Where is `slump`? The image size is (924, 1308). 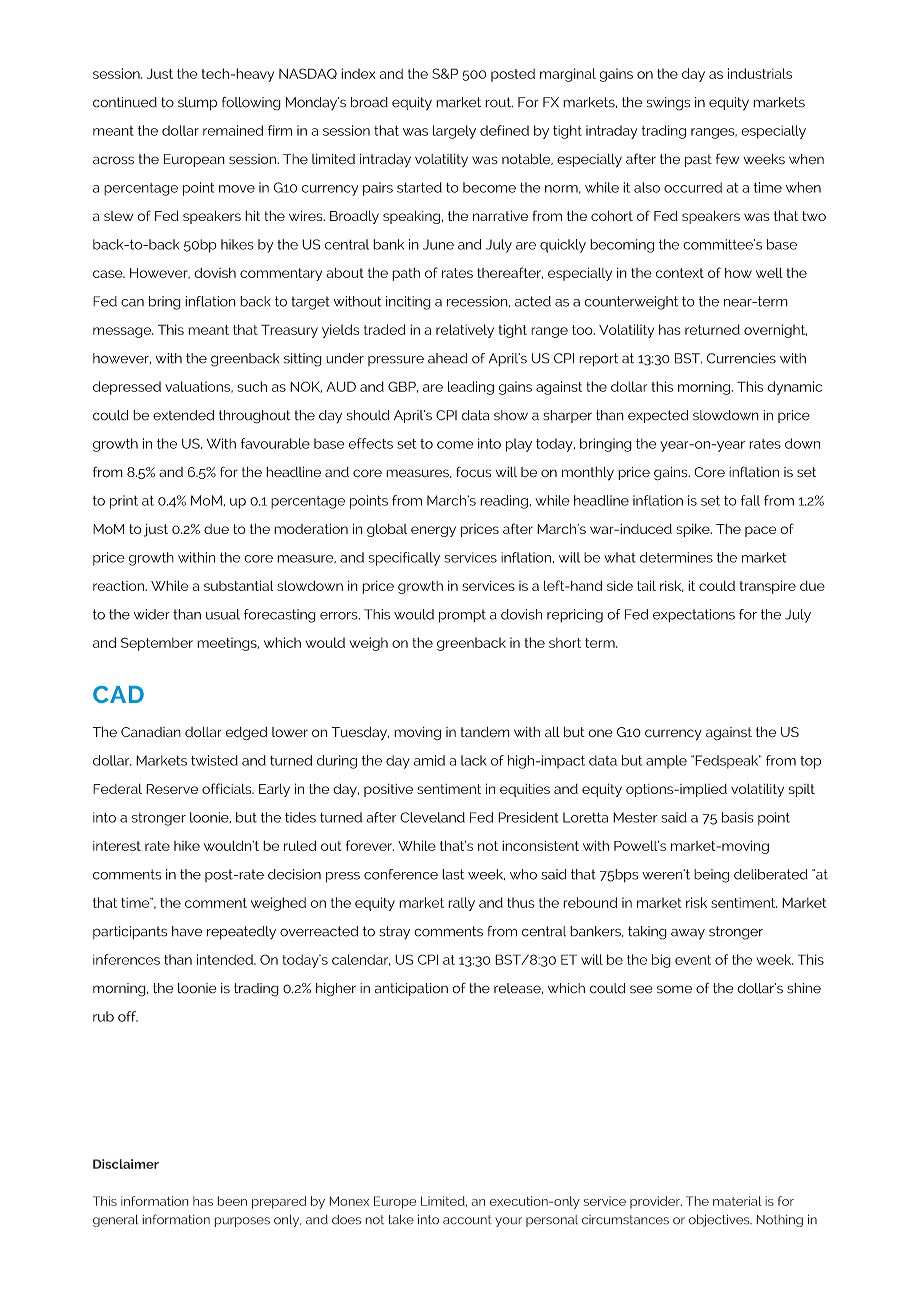 slump is located at coordinates (197, 103).
